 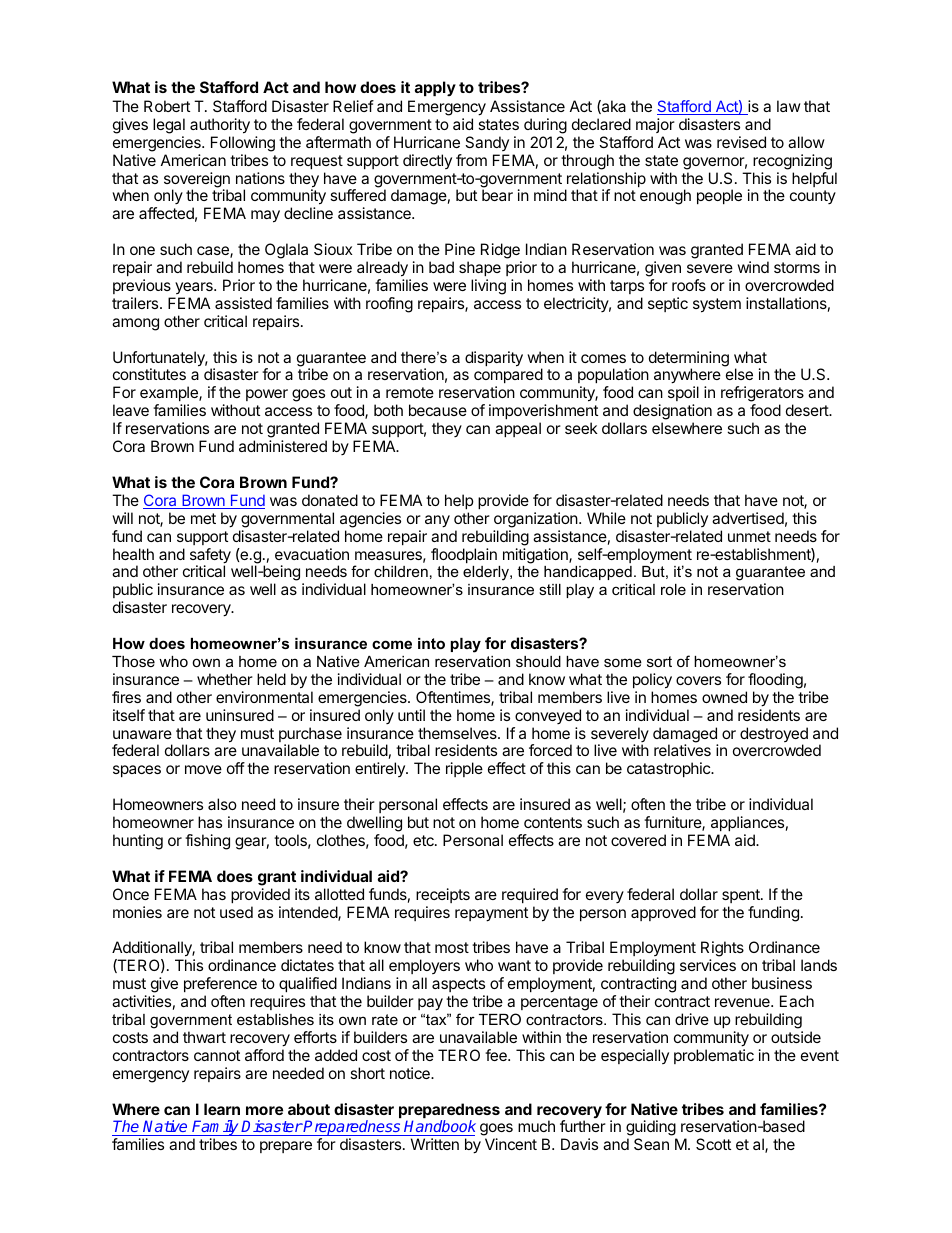 What do you see at coordinates (741, 142) in the page?
I see `revised` at bounding box center [741, 142].
